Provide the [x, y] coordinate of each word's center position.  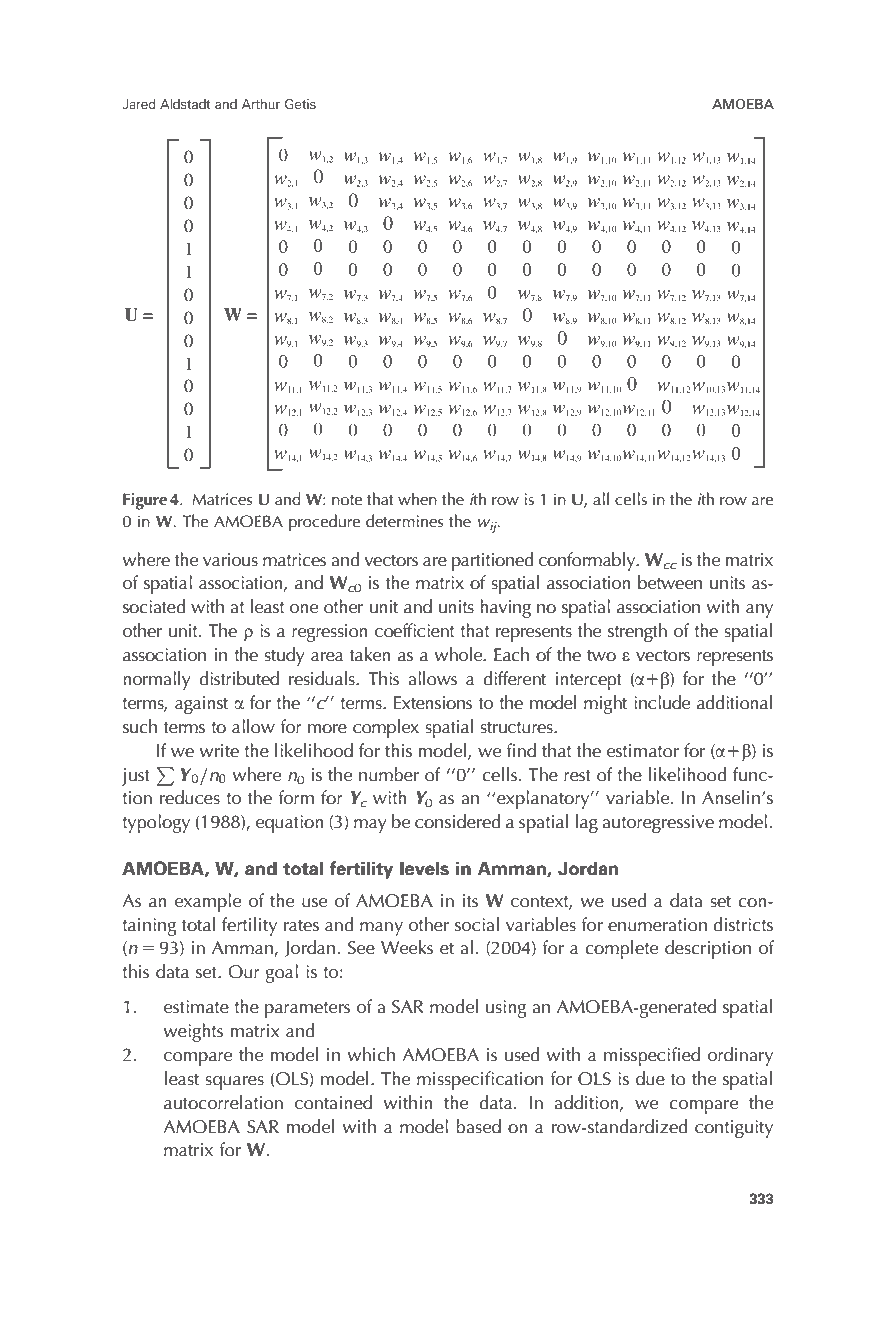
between [670, 582]
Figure [145, 501]
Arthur [261, 104]
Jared [139, 104]
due [650, 1078]
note [347, 500]
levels [424, 868]
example [208, 902]
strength [637, 632]
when [417, 499]
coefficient [415, 630]
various [230, 560]
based [478, 1126]
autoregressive [658, 824]
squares [234, 1083]
